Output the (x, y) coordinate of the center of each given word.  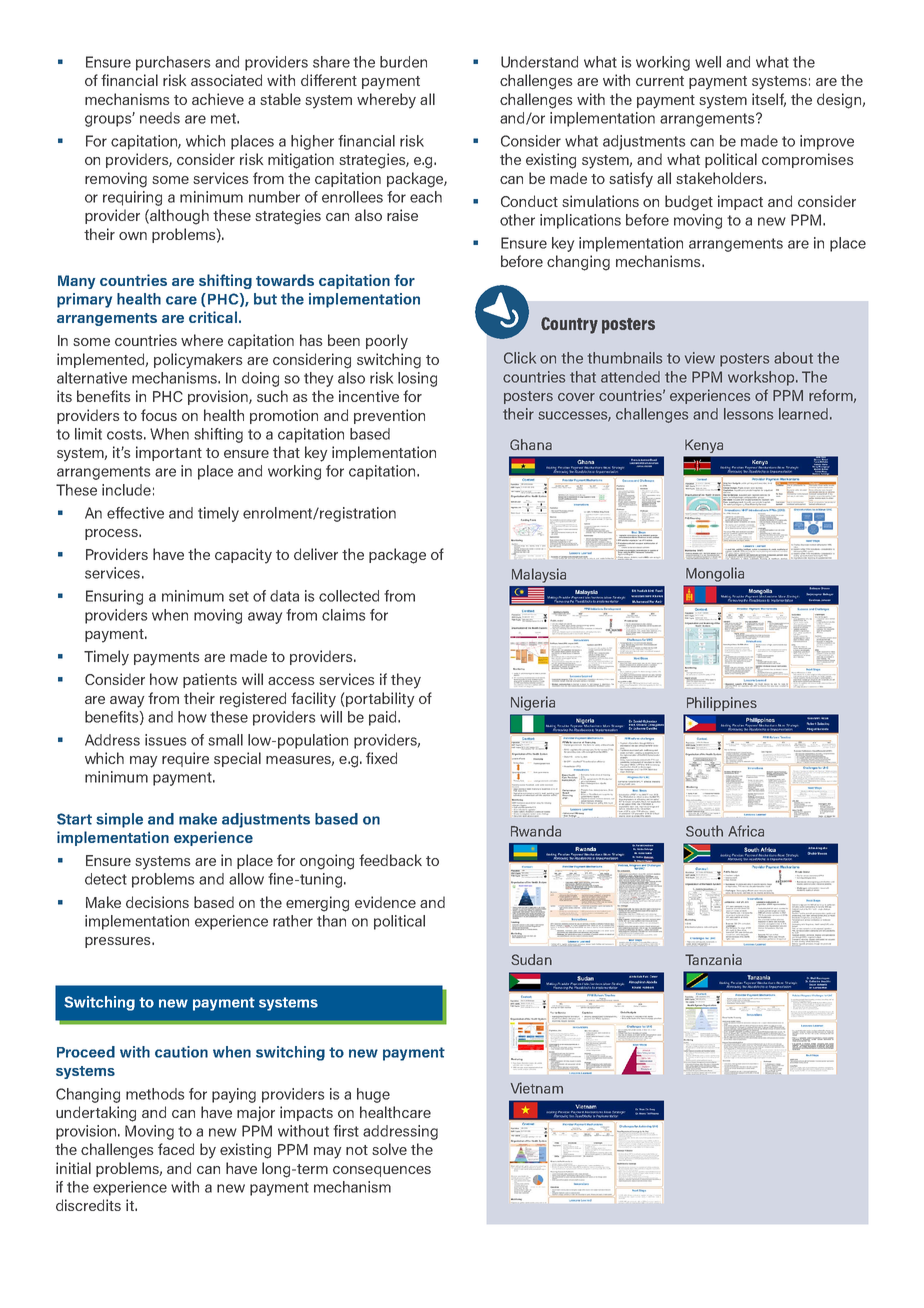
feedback (390, 860)
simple (119, 820)
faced (176, 1149)
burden (403, 62)
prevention (389, 416)
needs (160, 118)
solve (389, 1149)
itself (769, 100)
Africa (746, 831)
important (169, 453)
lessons (748, 414)
